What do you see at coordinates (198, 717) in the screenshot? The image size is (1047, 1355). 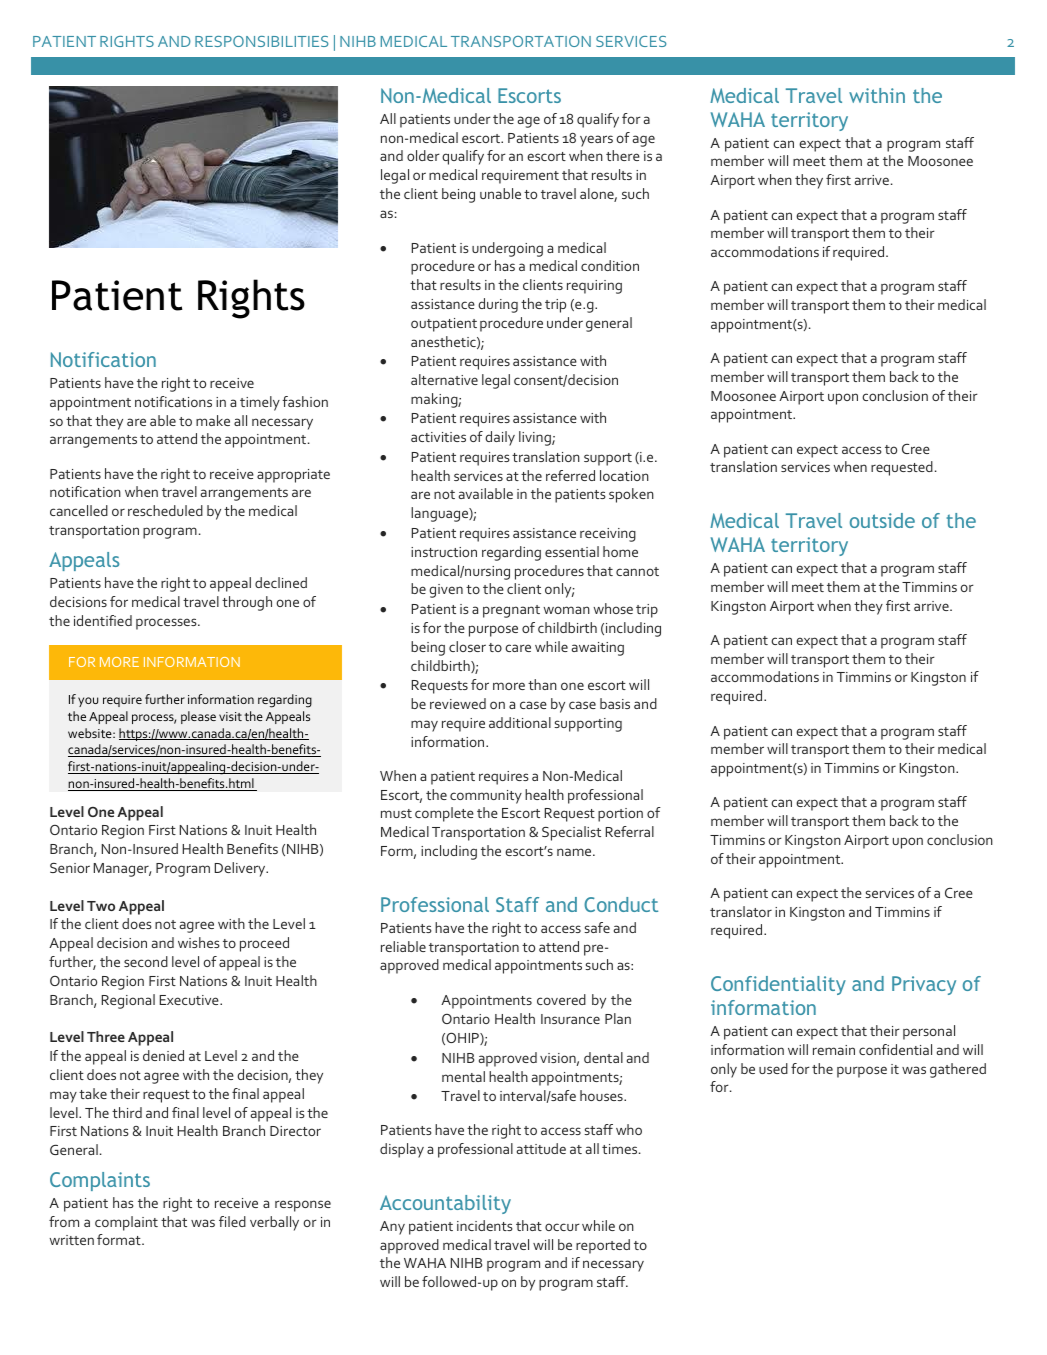 I see `please` at bounding box center [198, 717].
